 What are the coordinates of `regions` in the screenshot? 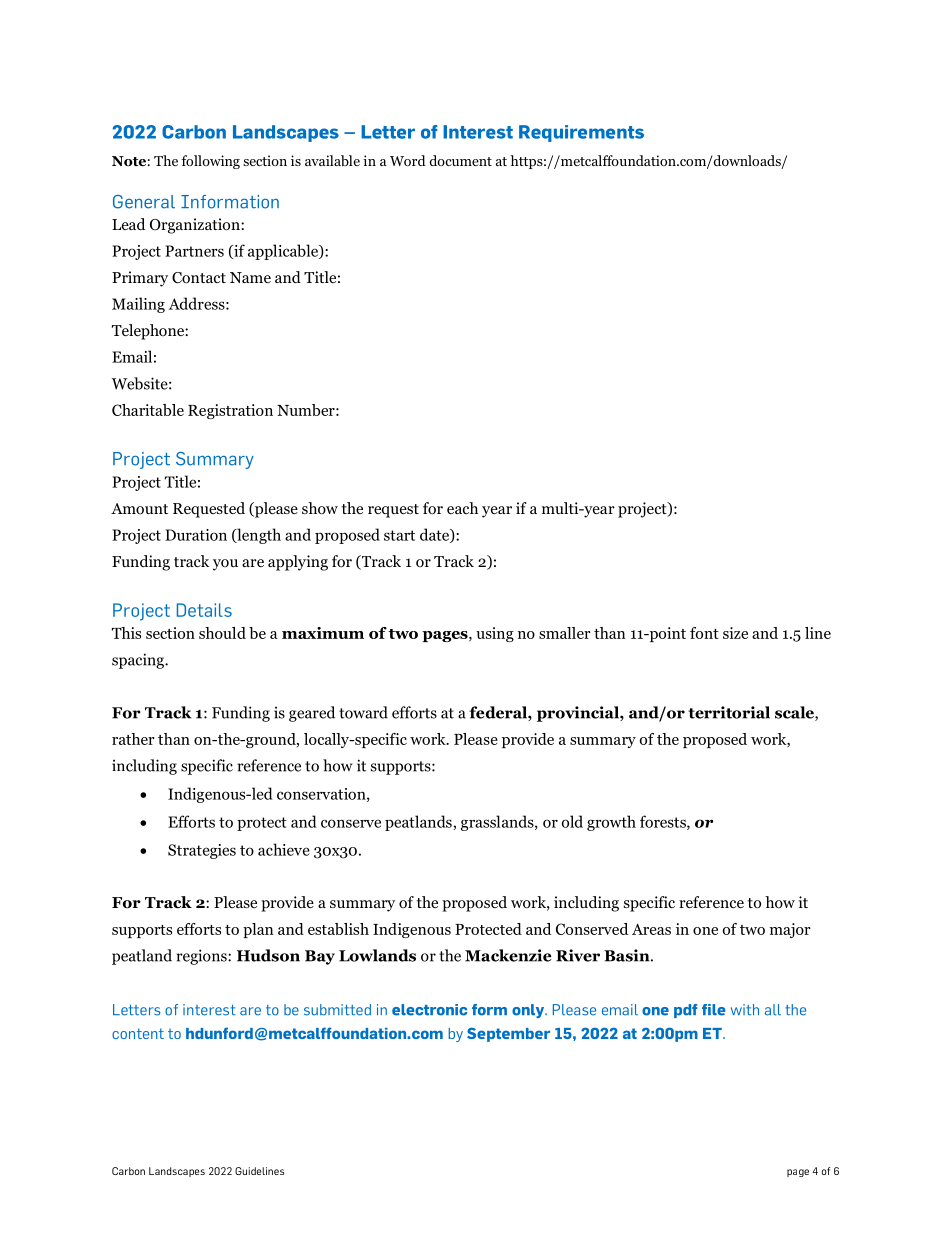 It's located at (203, 957).
